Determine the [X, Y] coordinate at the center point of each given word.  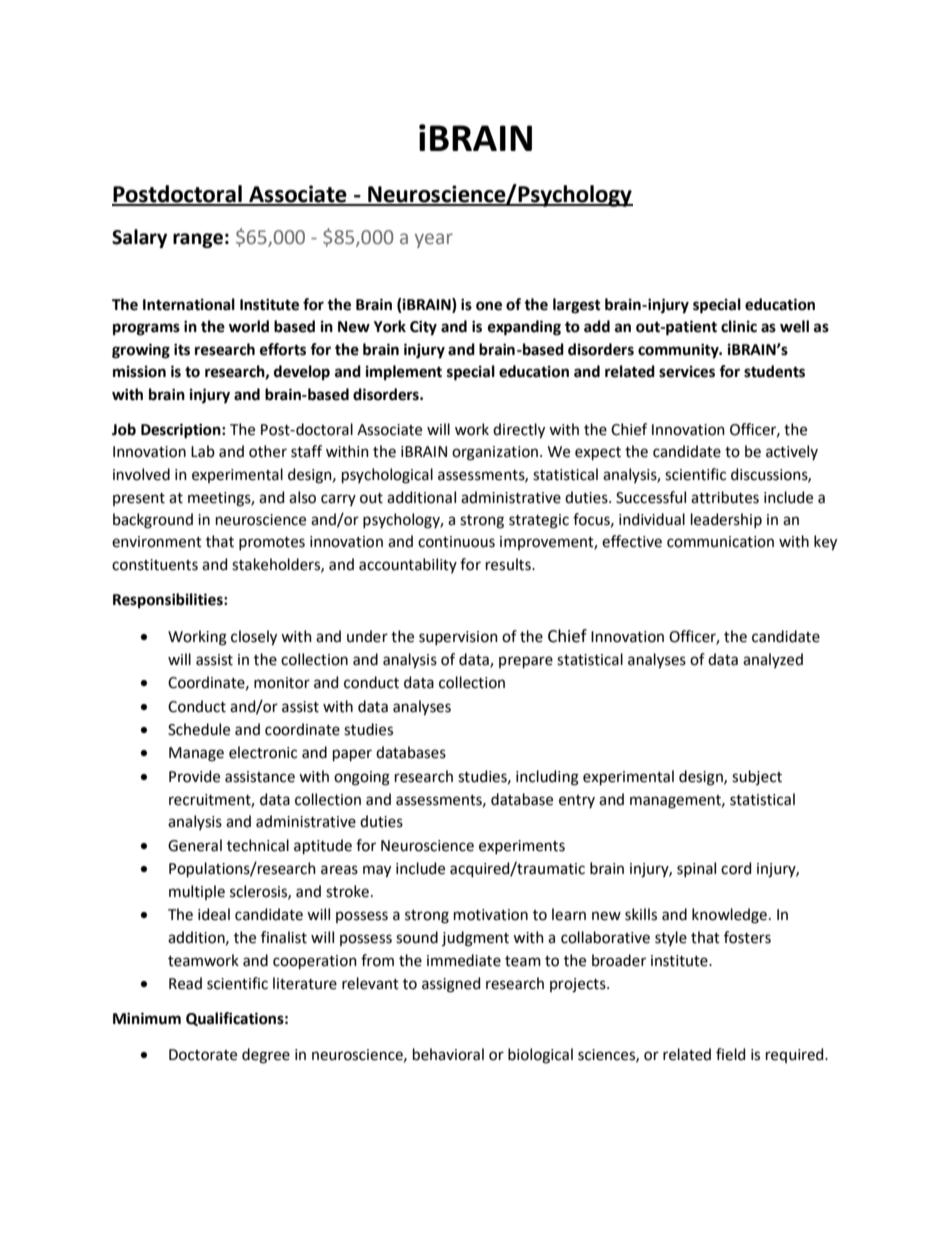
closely [254, 638]
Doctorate [203, 1055]
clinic [739, 326]
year [434, 240]
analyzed [773, 660]
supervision [458, 638]
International [189, 304]
